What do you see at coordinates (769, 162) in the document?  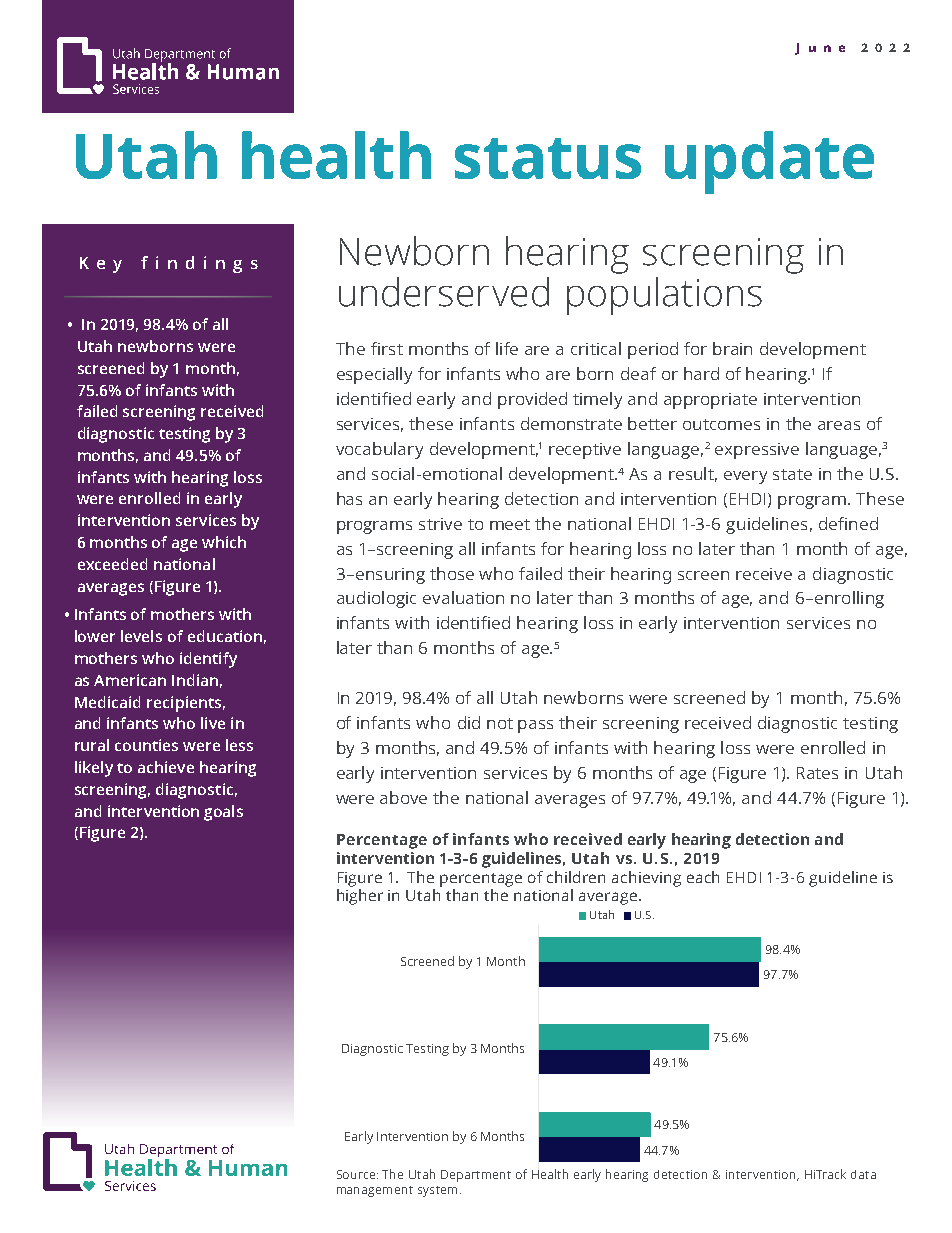 I see `update` at bounding box center [769, 162].
